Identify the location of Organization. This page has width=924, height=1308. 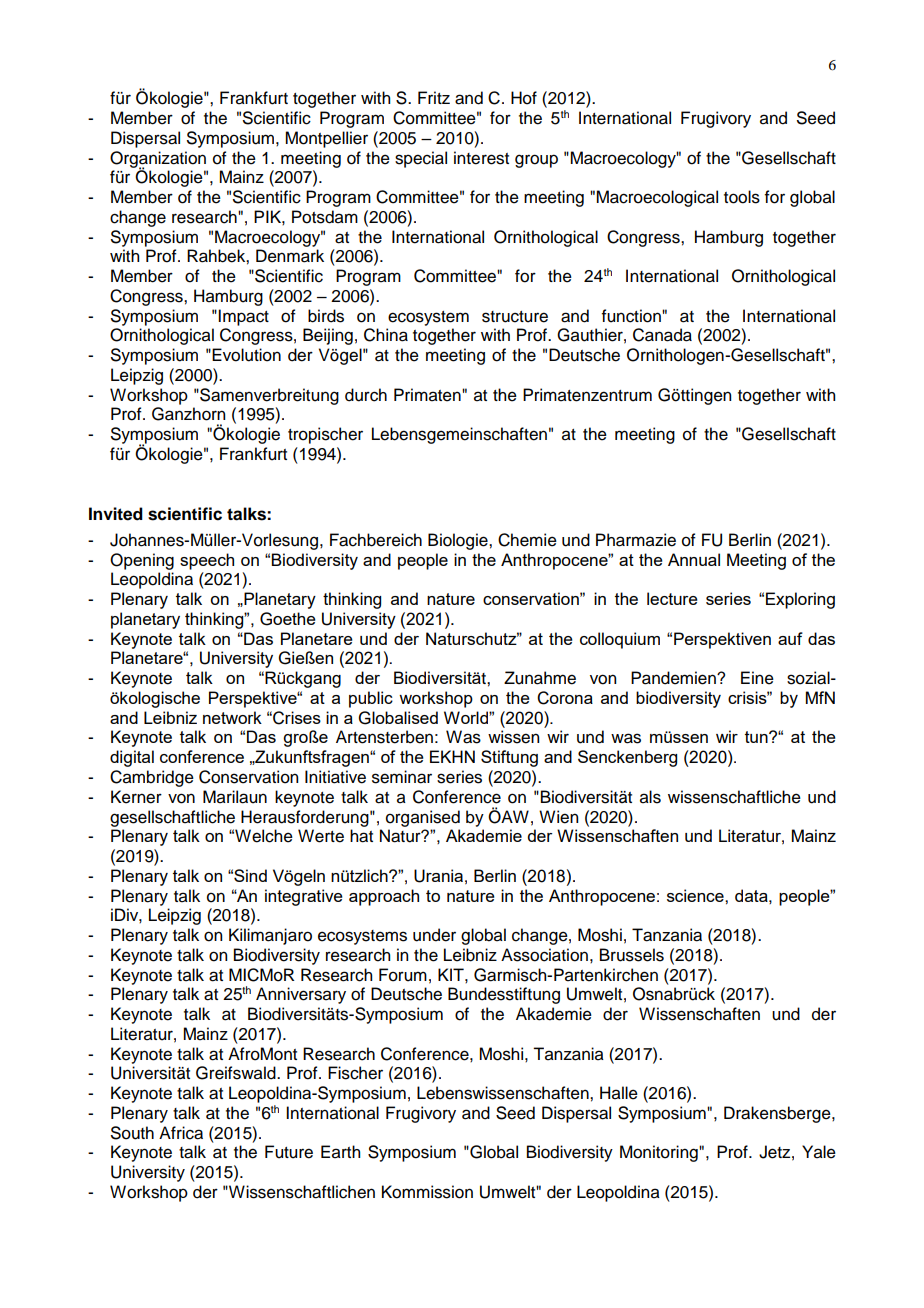
(158, 160).
